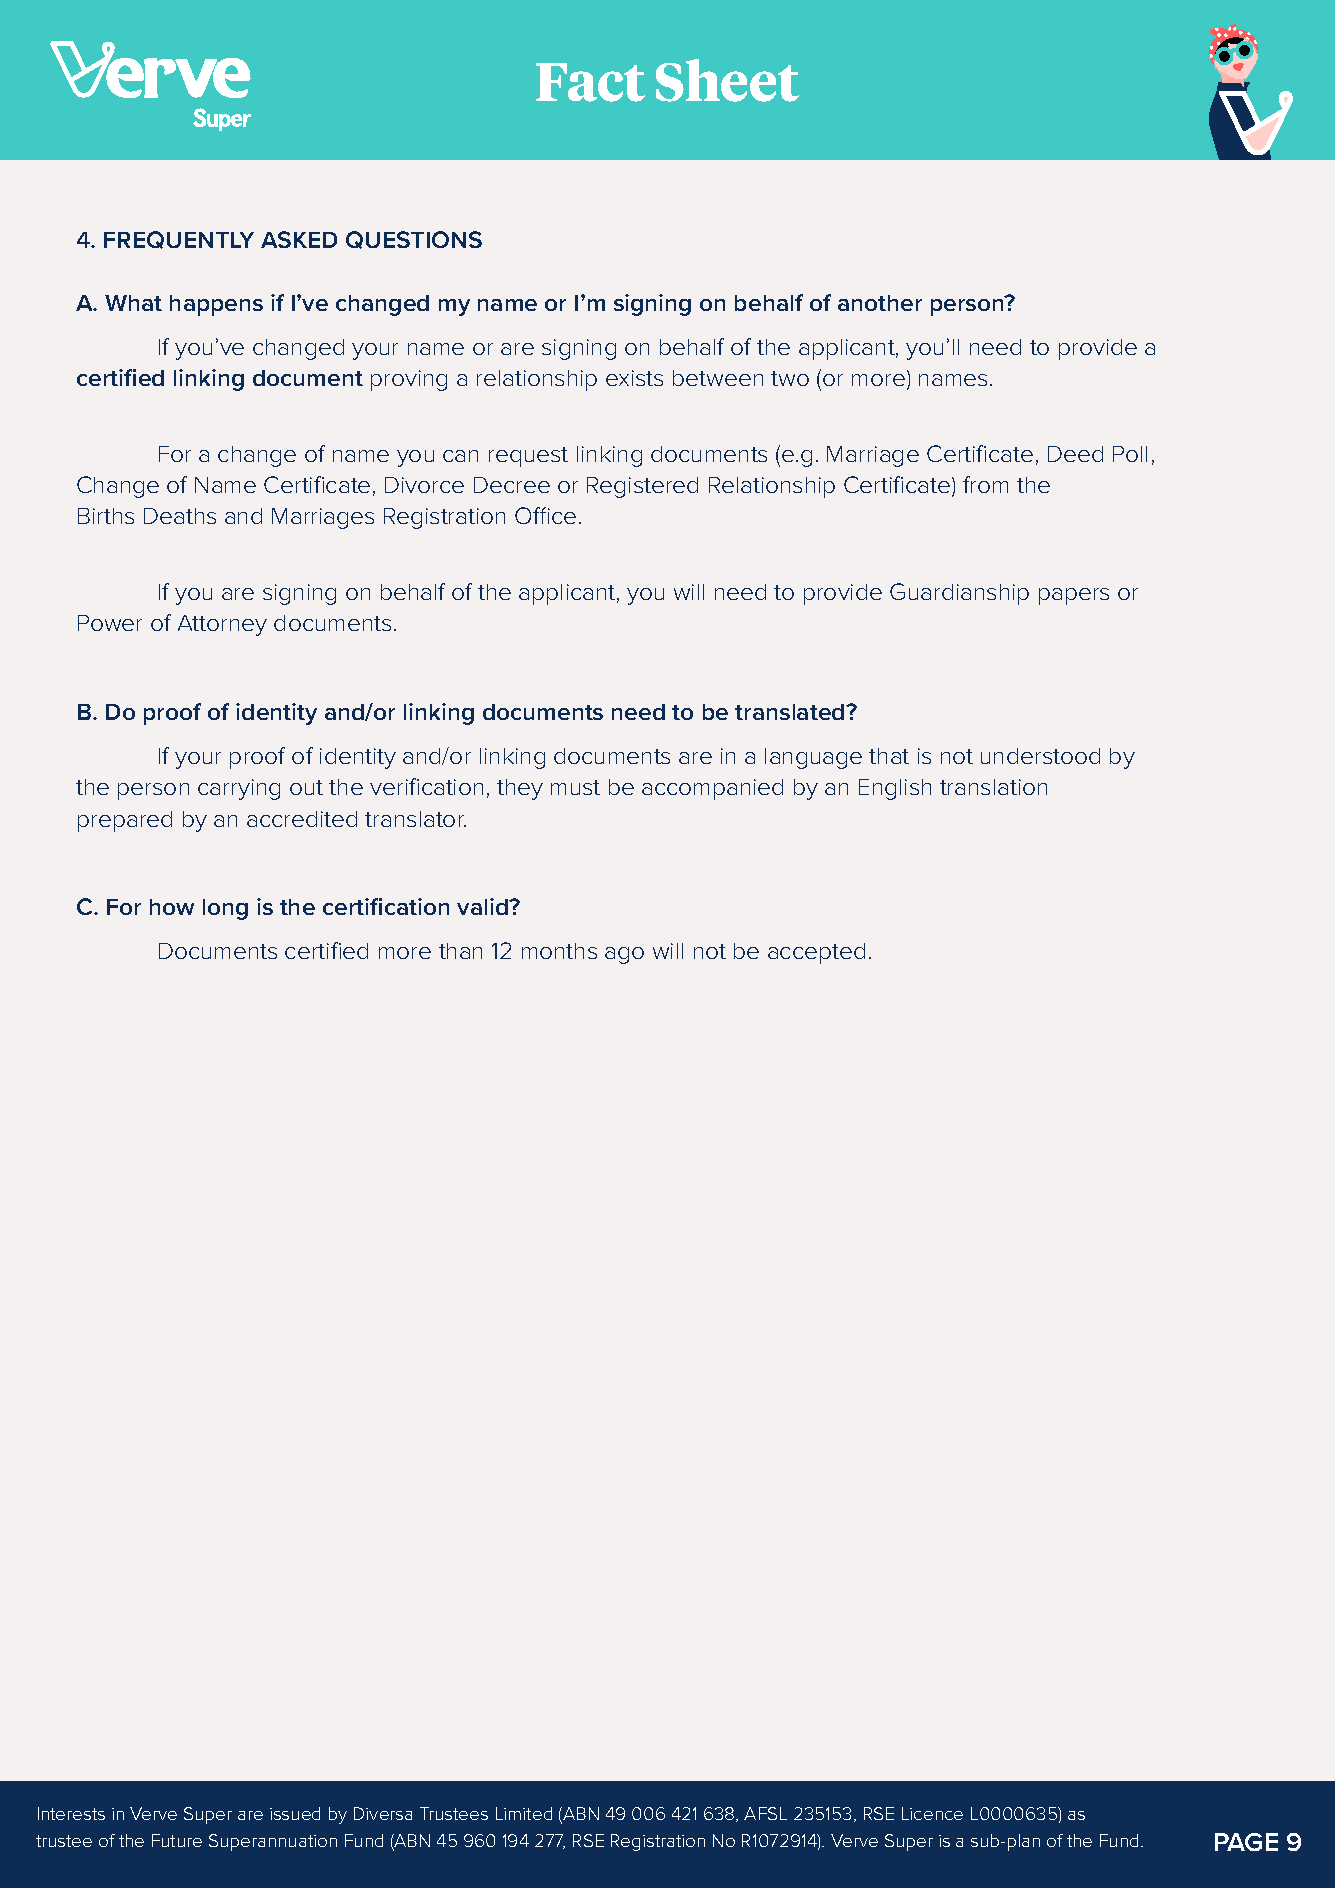 This screenshot has width=1335, height=1888. What do you see at coordinates (1074, 596) in the screenshot?
I see `papers` at bounding box center [1074, 596].
